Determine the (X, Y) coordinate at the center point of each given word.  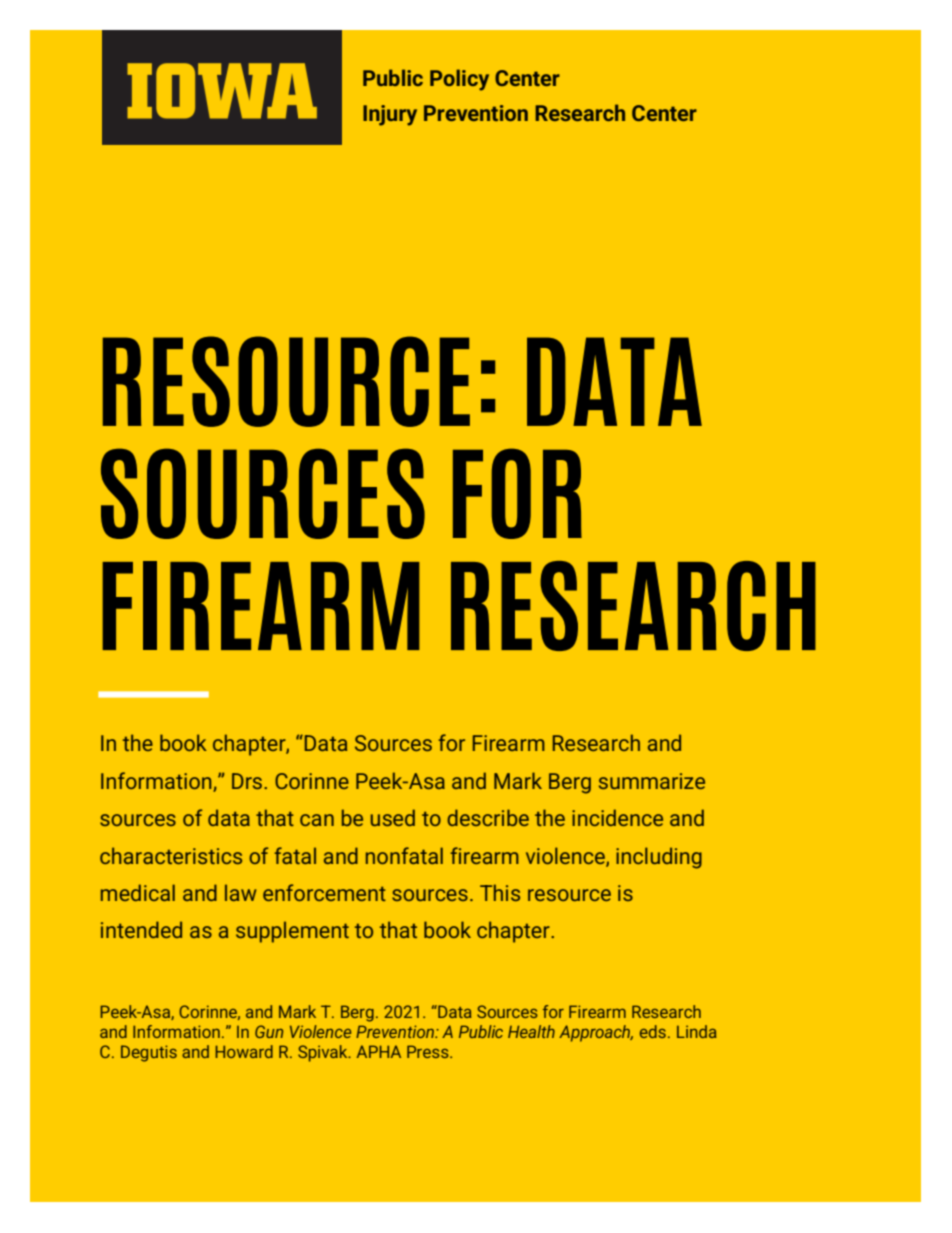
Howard (244, 1051)
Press (429, 1051)
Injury (390, 115)
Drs (248, 781)
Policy (459, 80)
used (393, 817)
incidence (617, 817)
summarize (652, 781)
